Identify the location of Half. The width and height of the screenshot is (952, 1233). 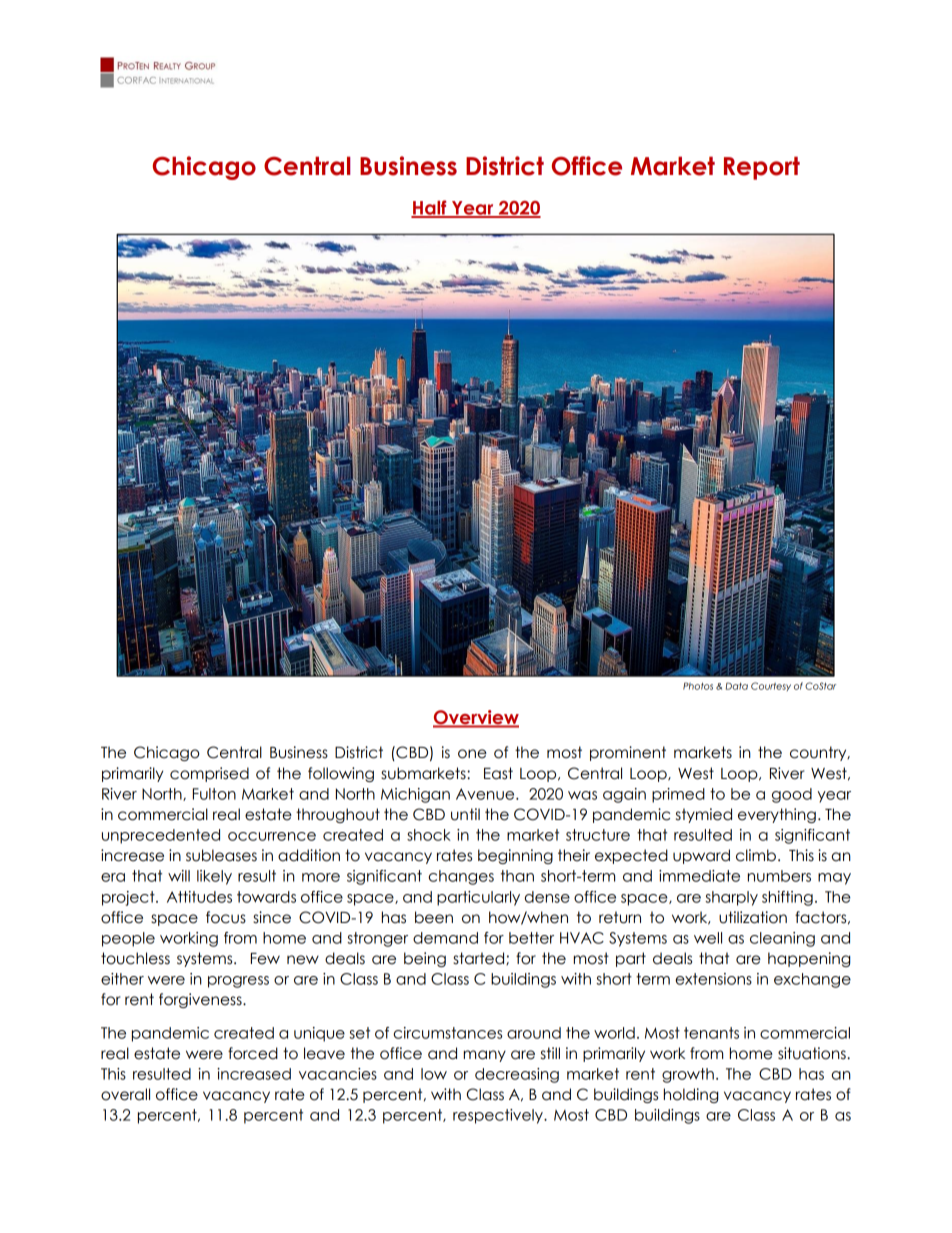
(430, 208).
